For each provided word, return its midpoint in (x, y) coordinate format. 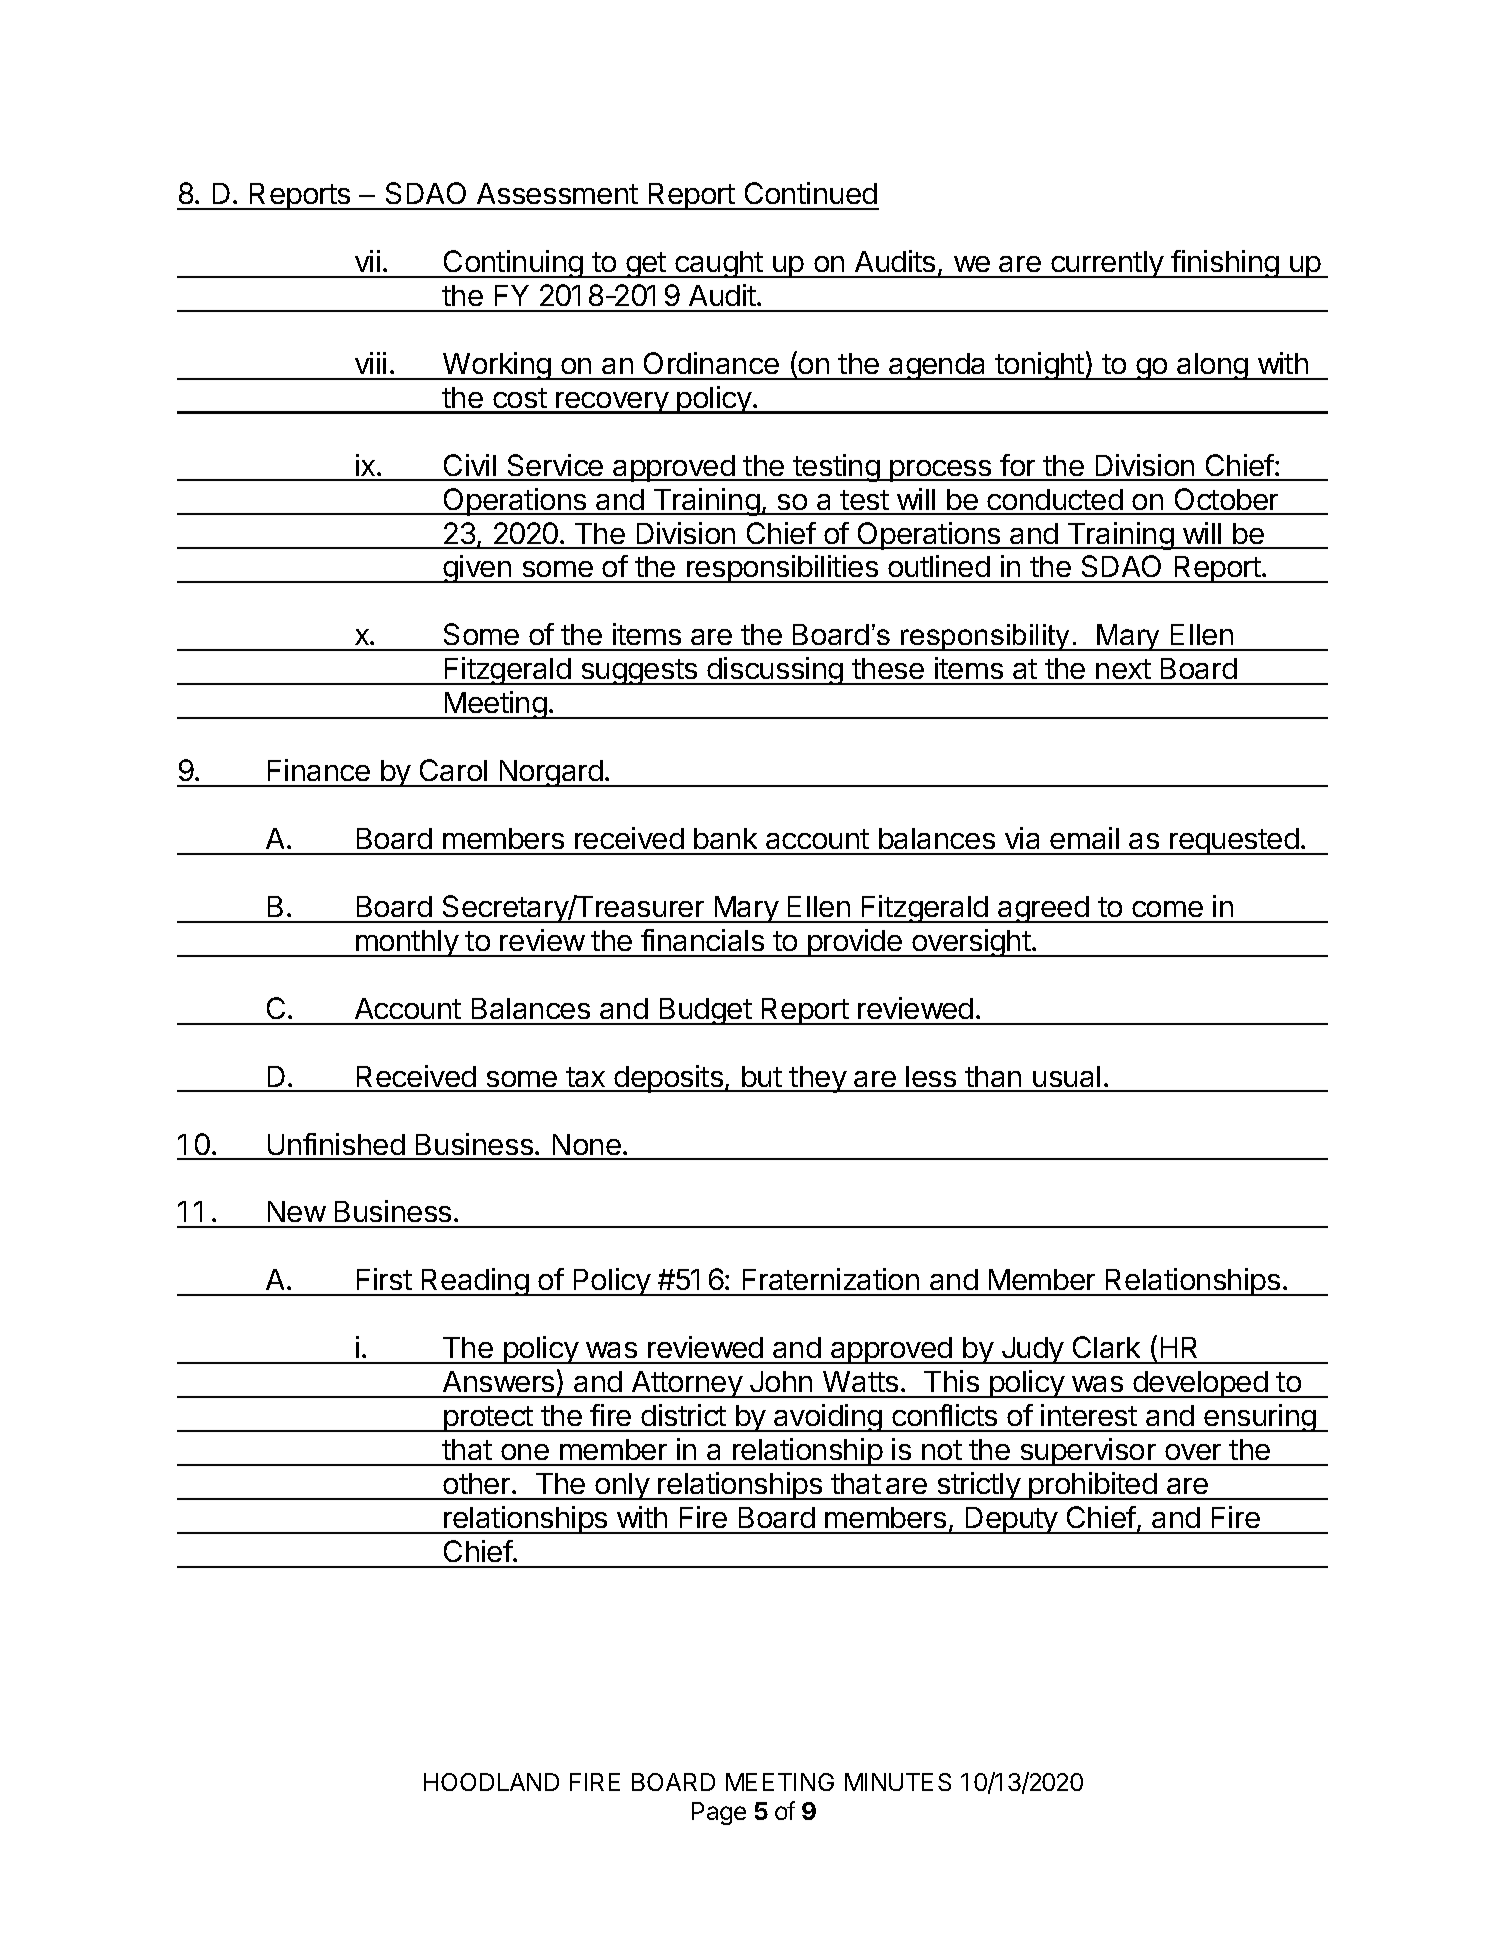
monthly (407, 943)
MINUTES (898, 1782)
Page (719, 1813)
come (1167, 909)
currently (1107, 264)
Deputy (1012, 1520)
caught (719, 264)
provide (854, 943)
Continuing (513, 264)
